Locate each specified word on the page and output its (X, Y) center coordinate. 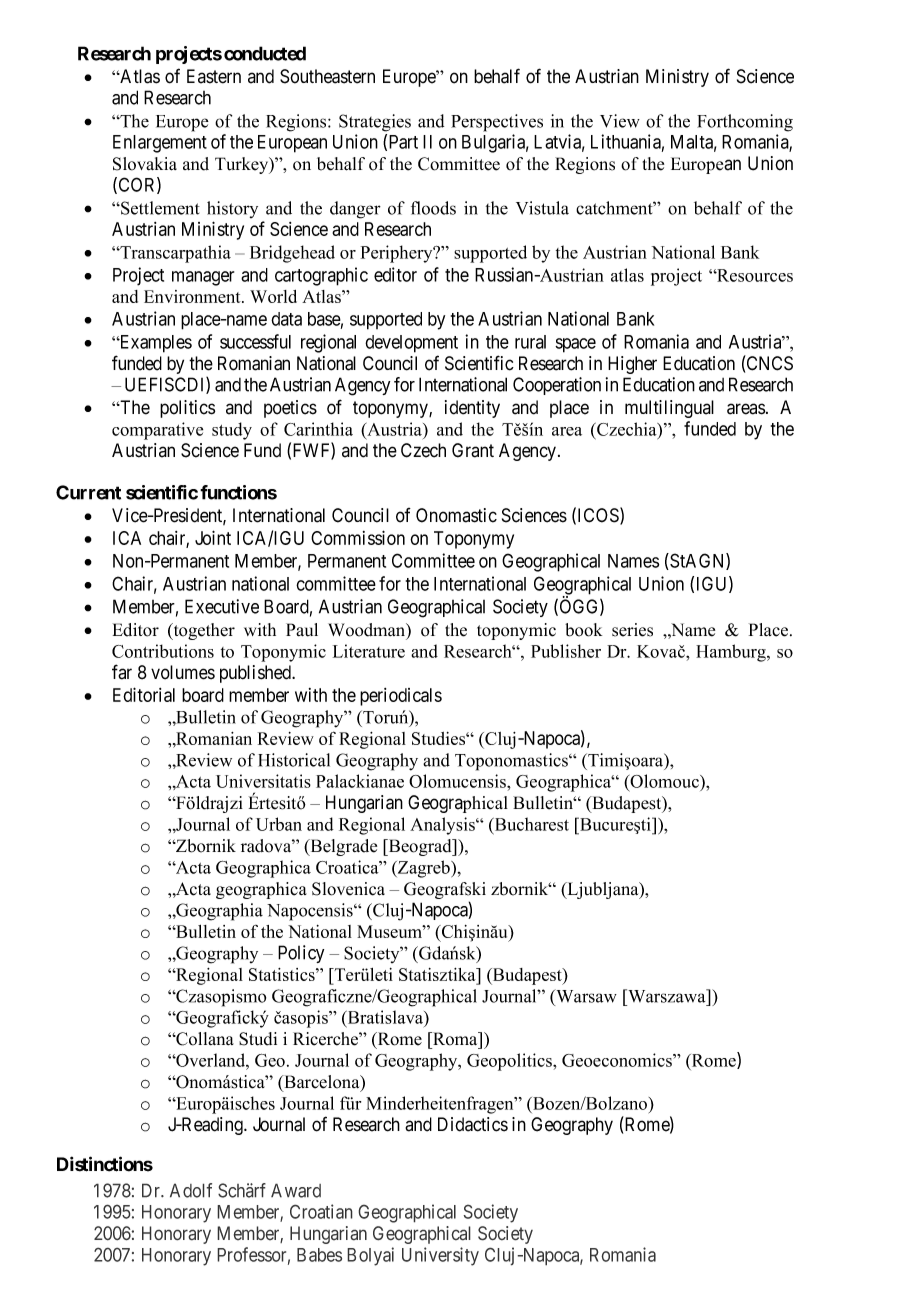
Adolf (191, 1190)
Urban (279, 824)
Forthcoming (745, 123)
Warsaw (585, 996)
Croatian (321, 1211)
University (440, 1256)
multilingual (669, 409)
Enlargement (160, 144)
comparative (157, 431)
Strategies (375, 123)
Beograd (420, 847)
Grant (473, 450)
